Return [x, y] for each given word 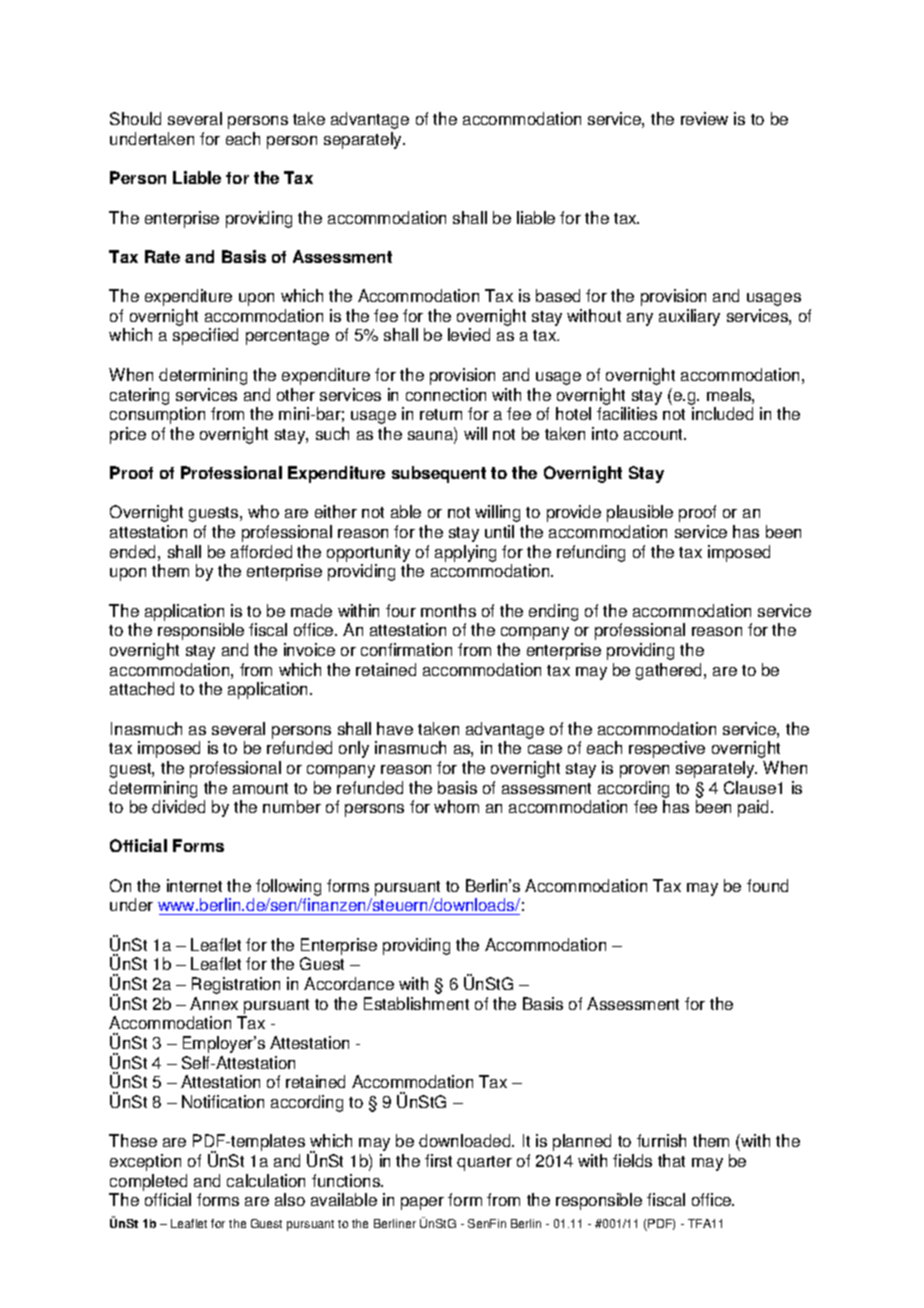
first [438, 1160]
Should [135, 118]
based [558, 295]
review [704, 118]
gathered [670, 671]
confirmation [406, 649]
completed [148, 1182]
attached [142, 688]
